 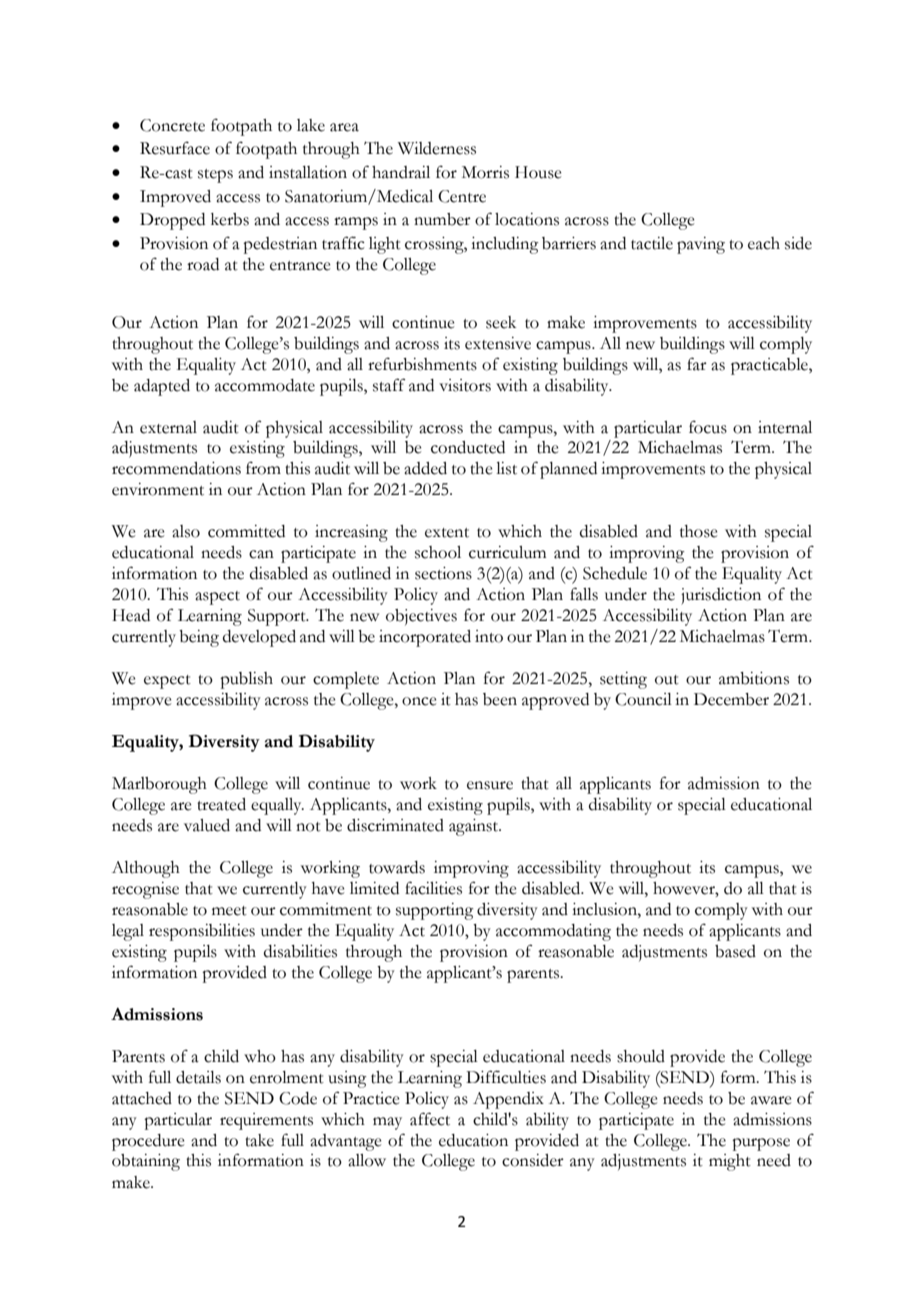 What do you see at coordinates (176, 468) in the image?
I see `recommendations` at bounding box center [176, 468].
